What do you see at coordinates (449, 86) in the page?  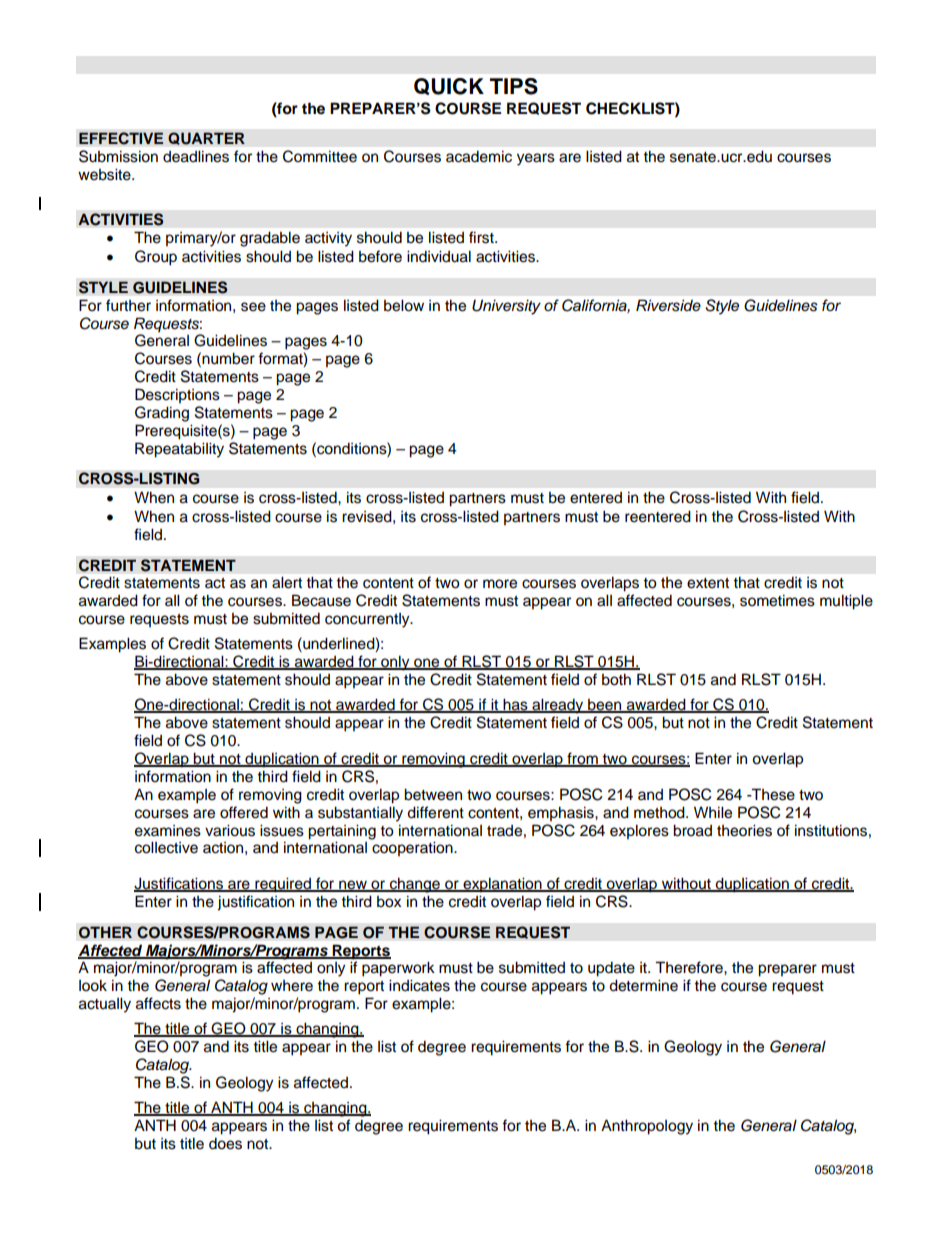 I see `QUICK` at bounding box center [449, 86].
